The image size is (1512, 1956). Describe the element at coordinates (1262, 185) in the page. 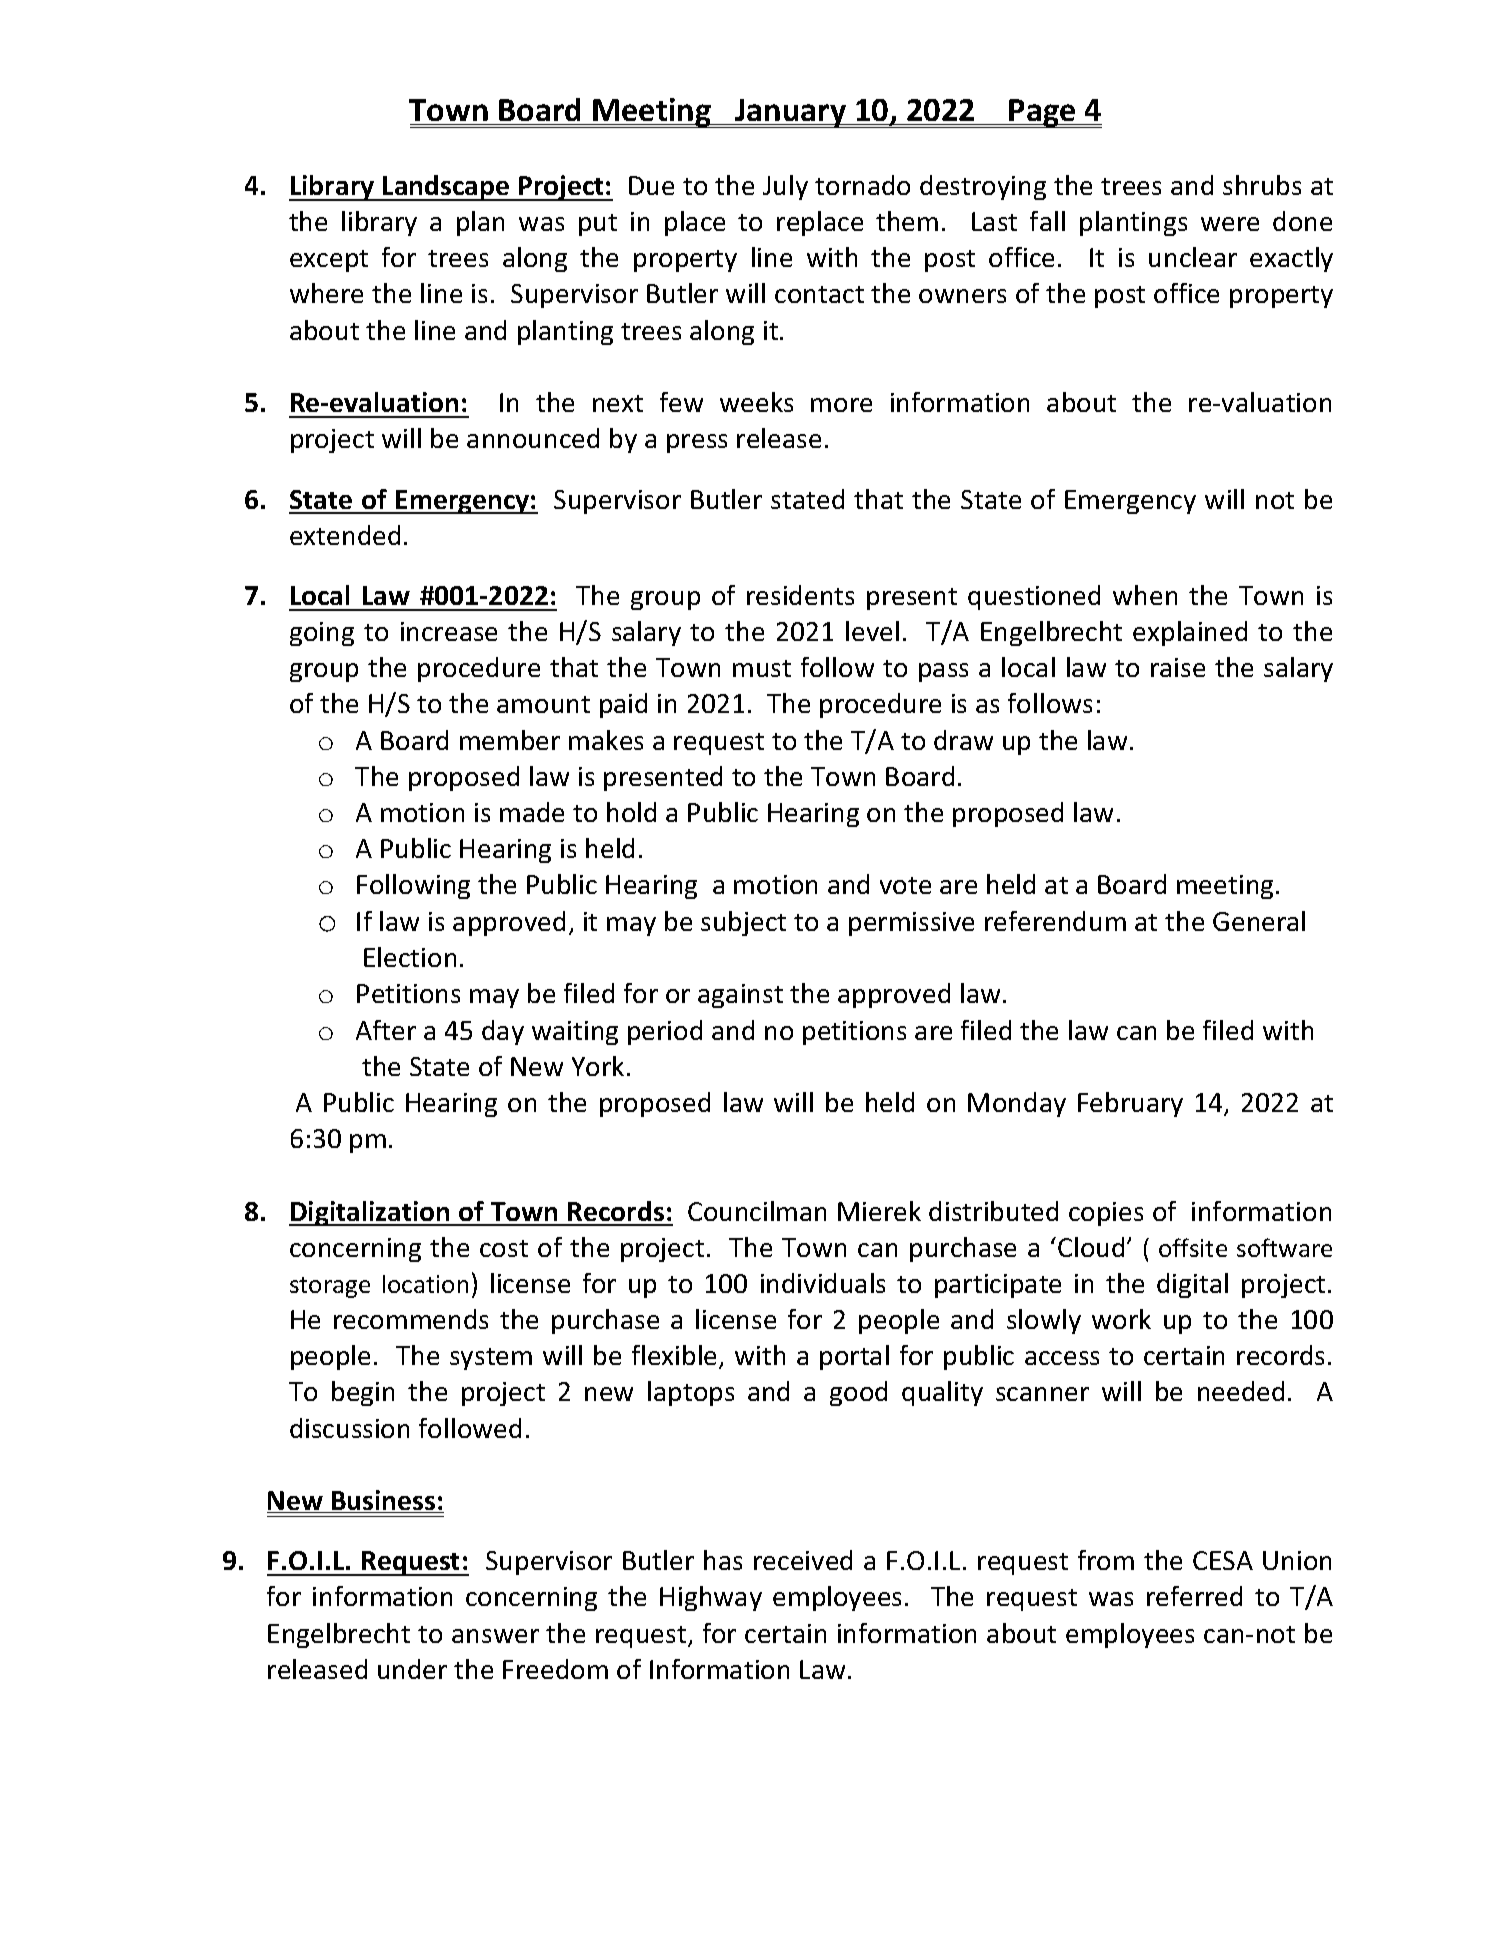

I see `shrubs` at that location.
